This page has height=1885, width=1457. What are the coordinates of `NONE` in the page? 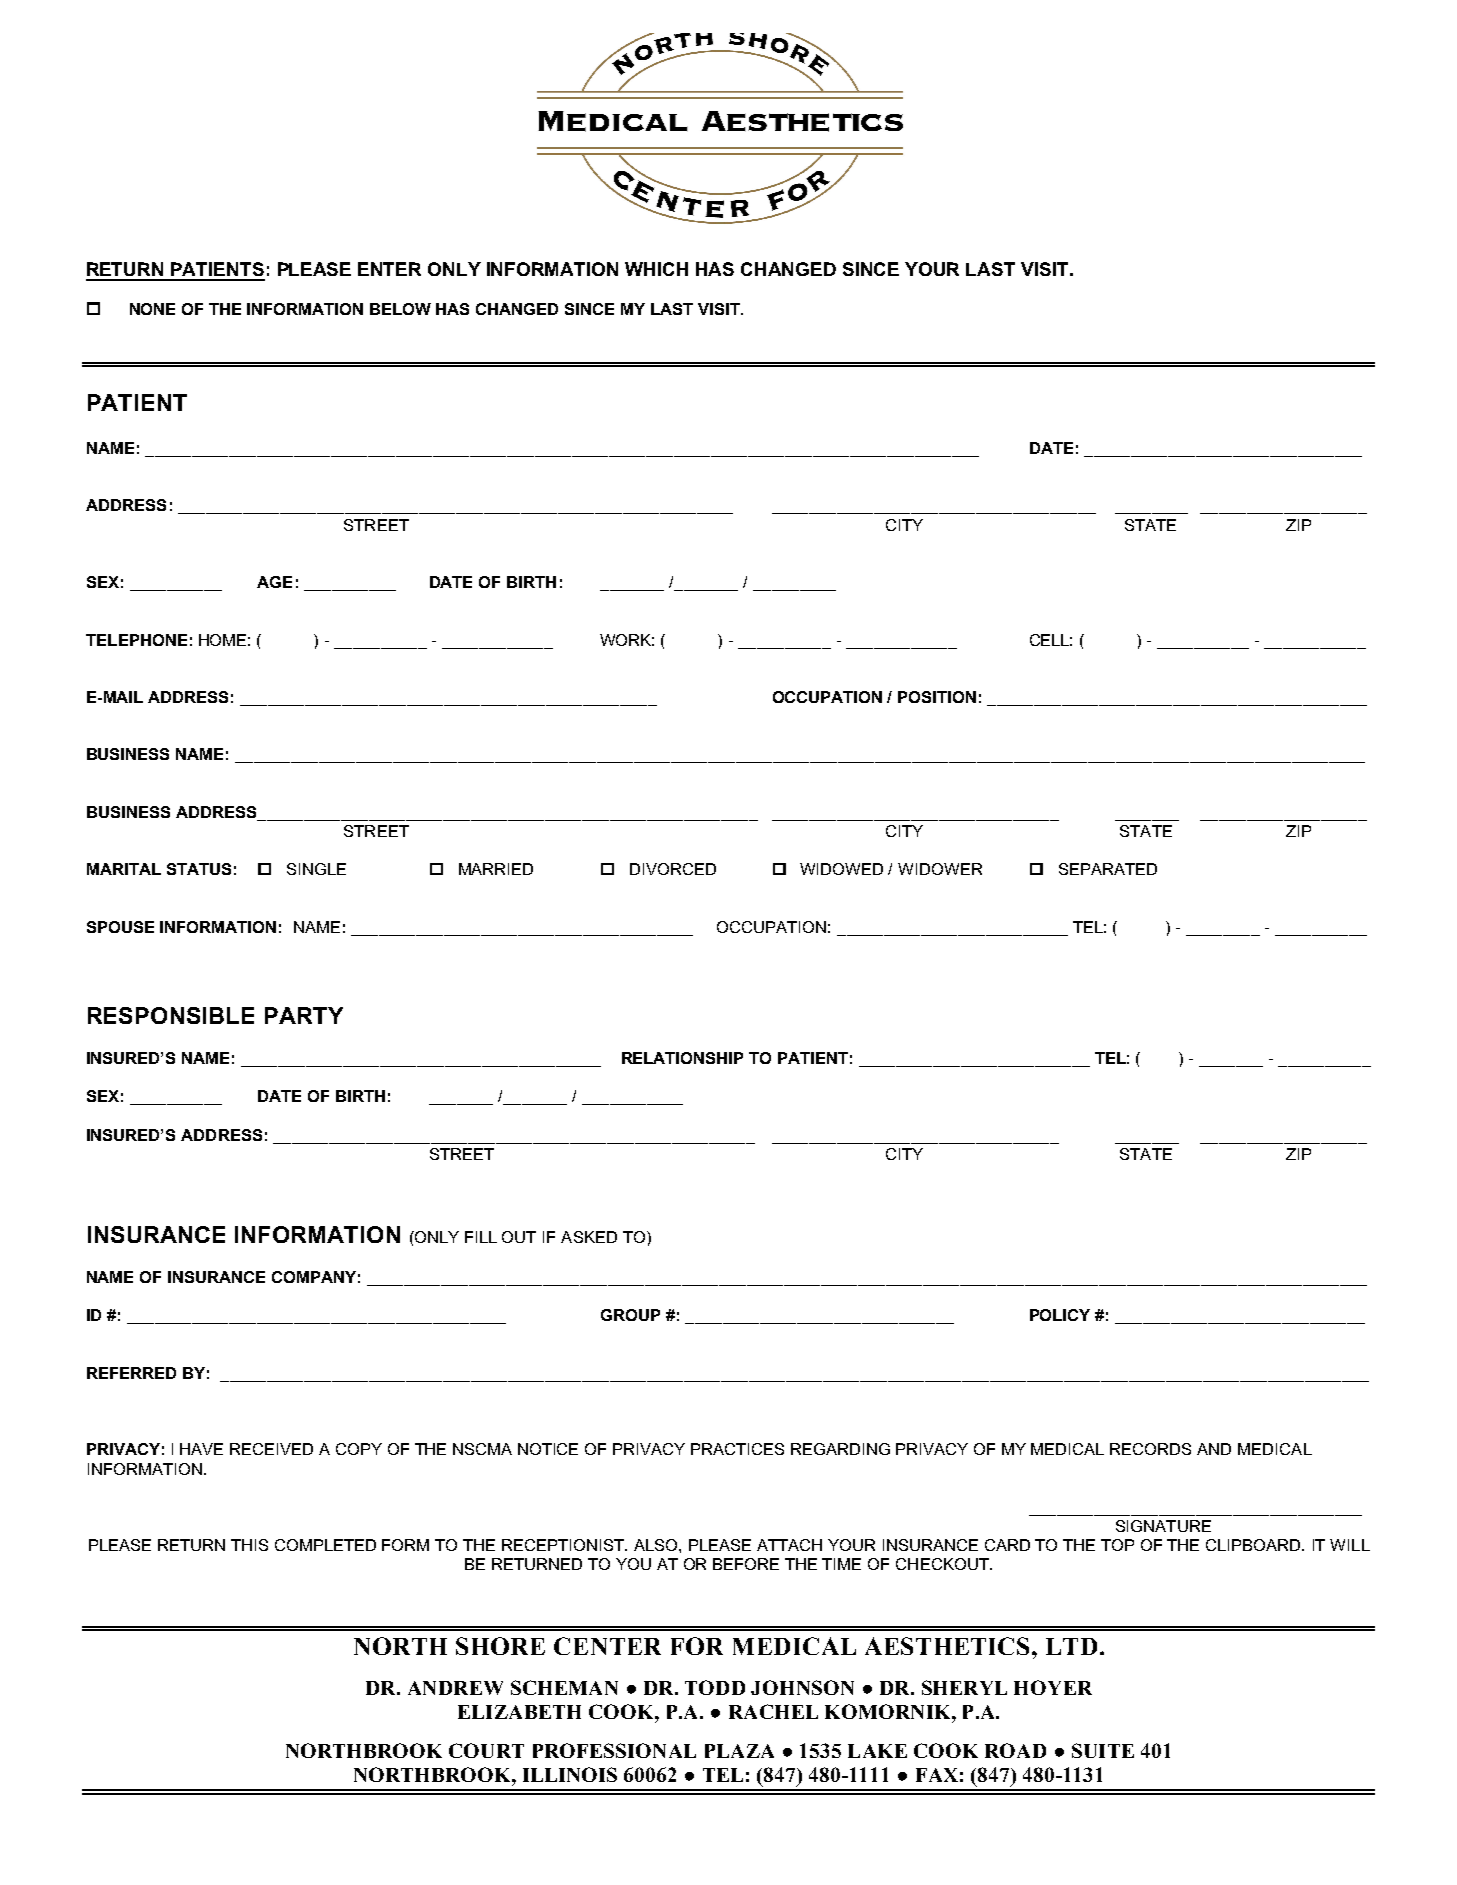 It's located at (152, 309).
